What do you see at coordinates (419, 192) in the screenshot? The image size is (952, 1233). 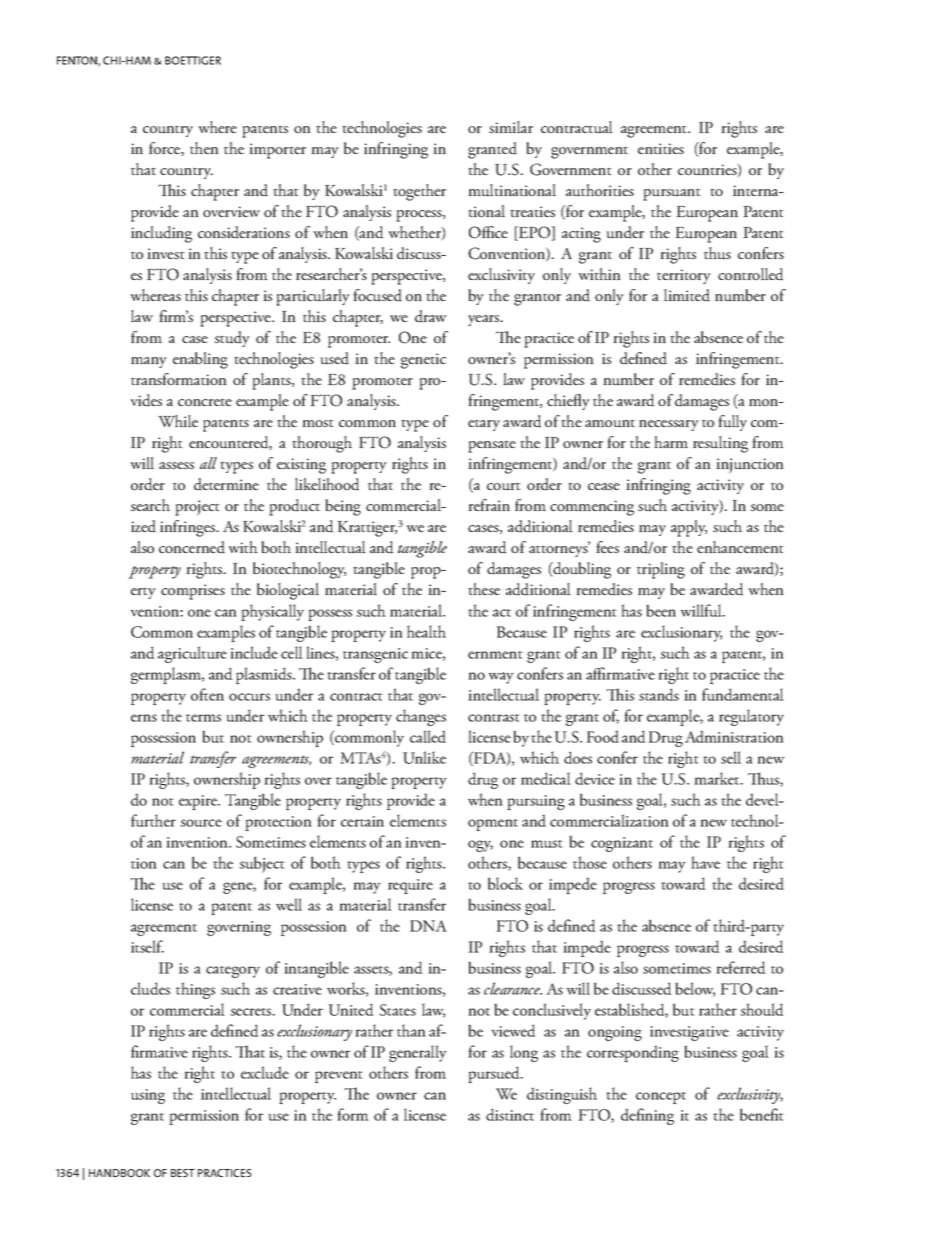 I see `together` at bounding box center [419, 192].
